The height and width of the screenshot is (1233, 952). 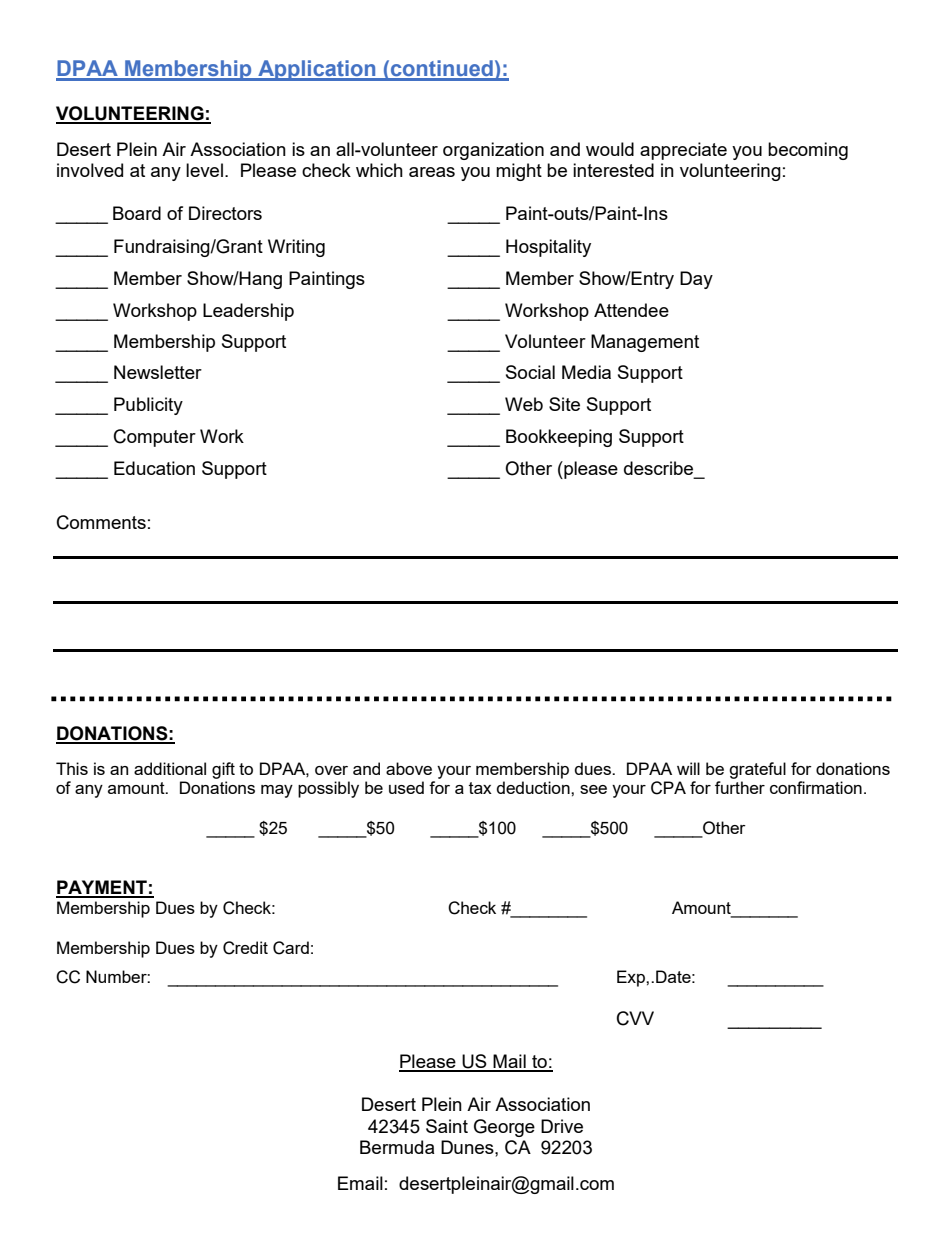 I want to click on organization, so click(x=493, y=151).
